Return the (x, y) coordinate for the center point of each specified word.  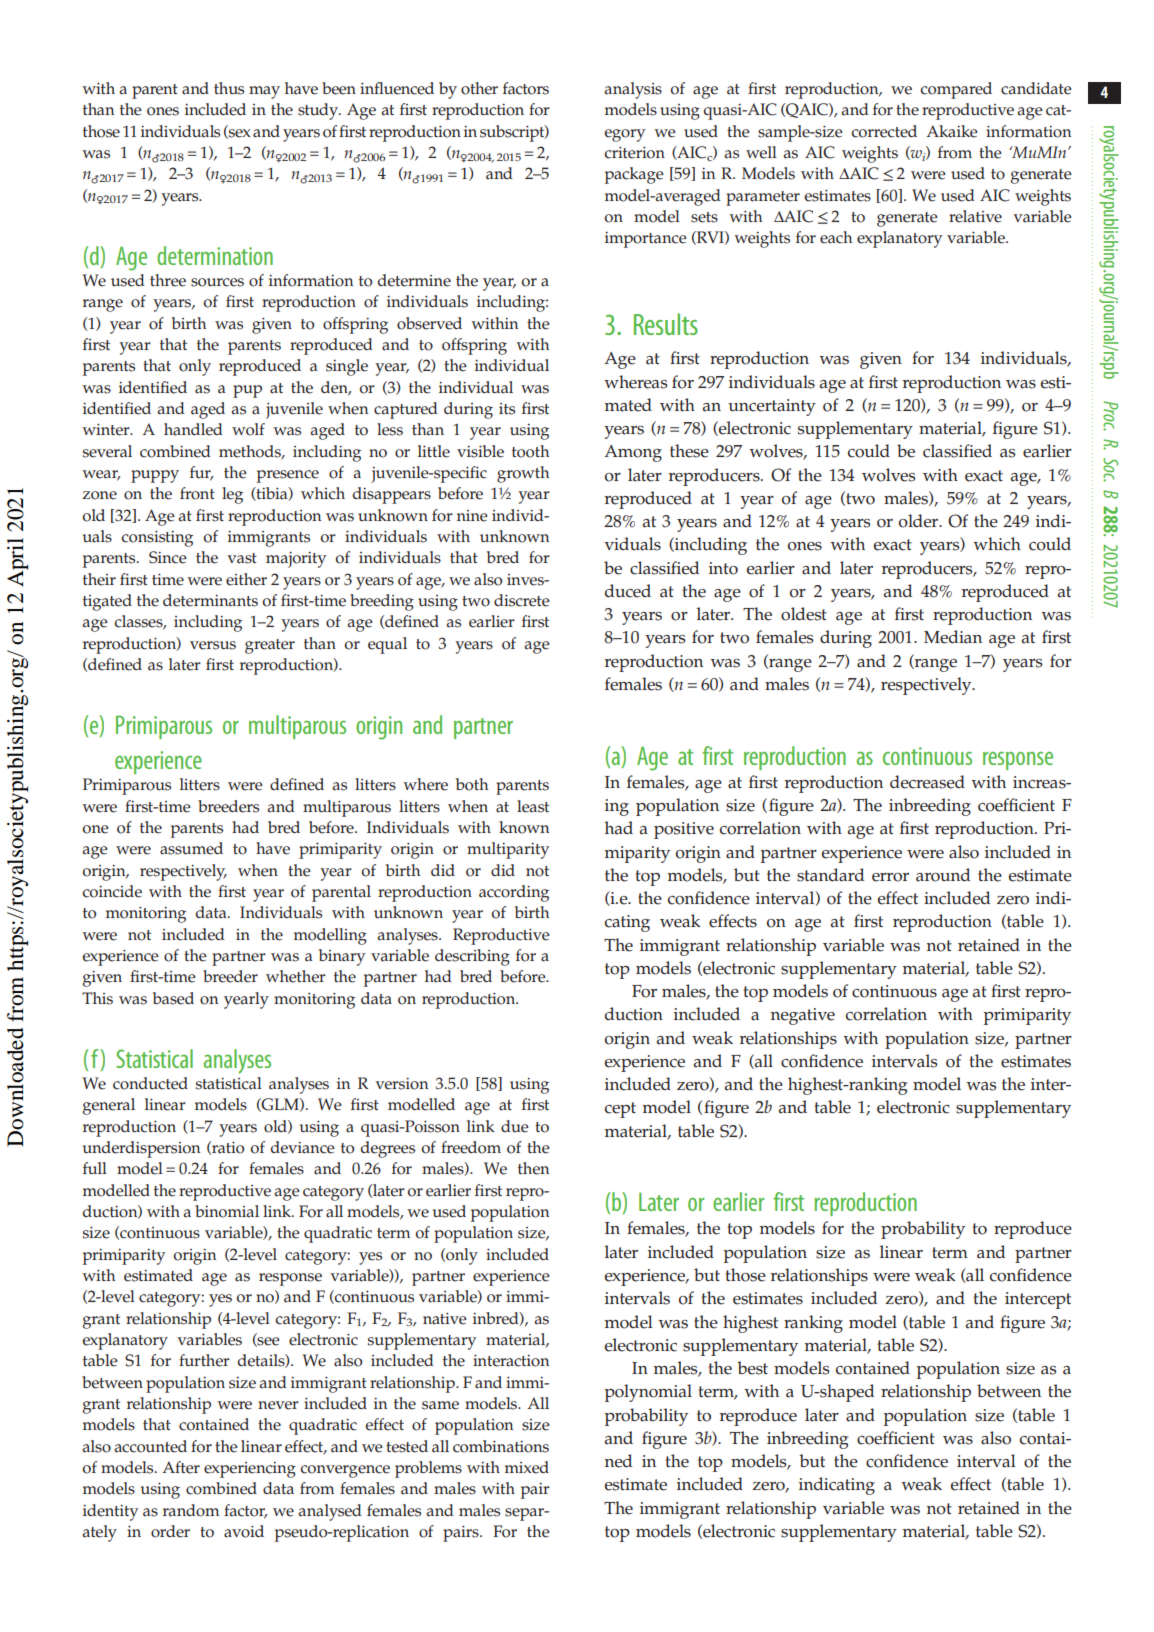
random (191, 1510)
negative (803, 1016)
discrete (522, 600)
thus (229, 88)
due (515, 1126)
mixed (527, 1467)
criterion (634, 153)
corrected (884, 131)
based (173, 998)
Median (953, 637)
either (246, 579)
